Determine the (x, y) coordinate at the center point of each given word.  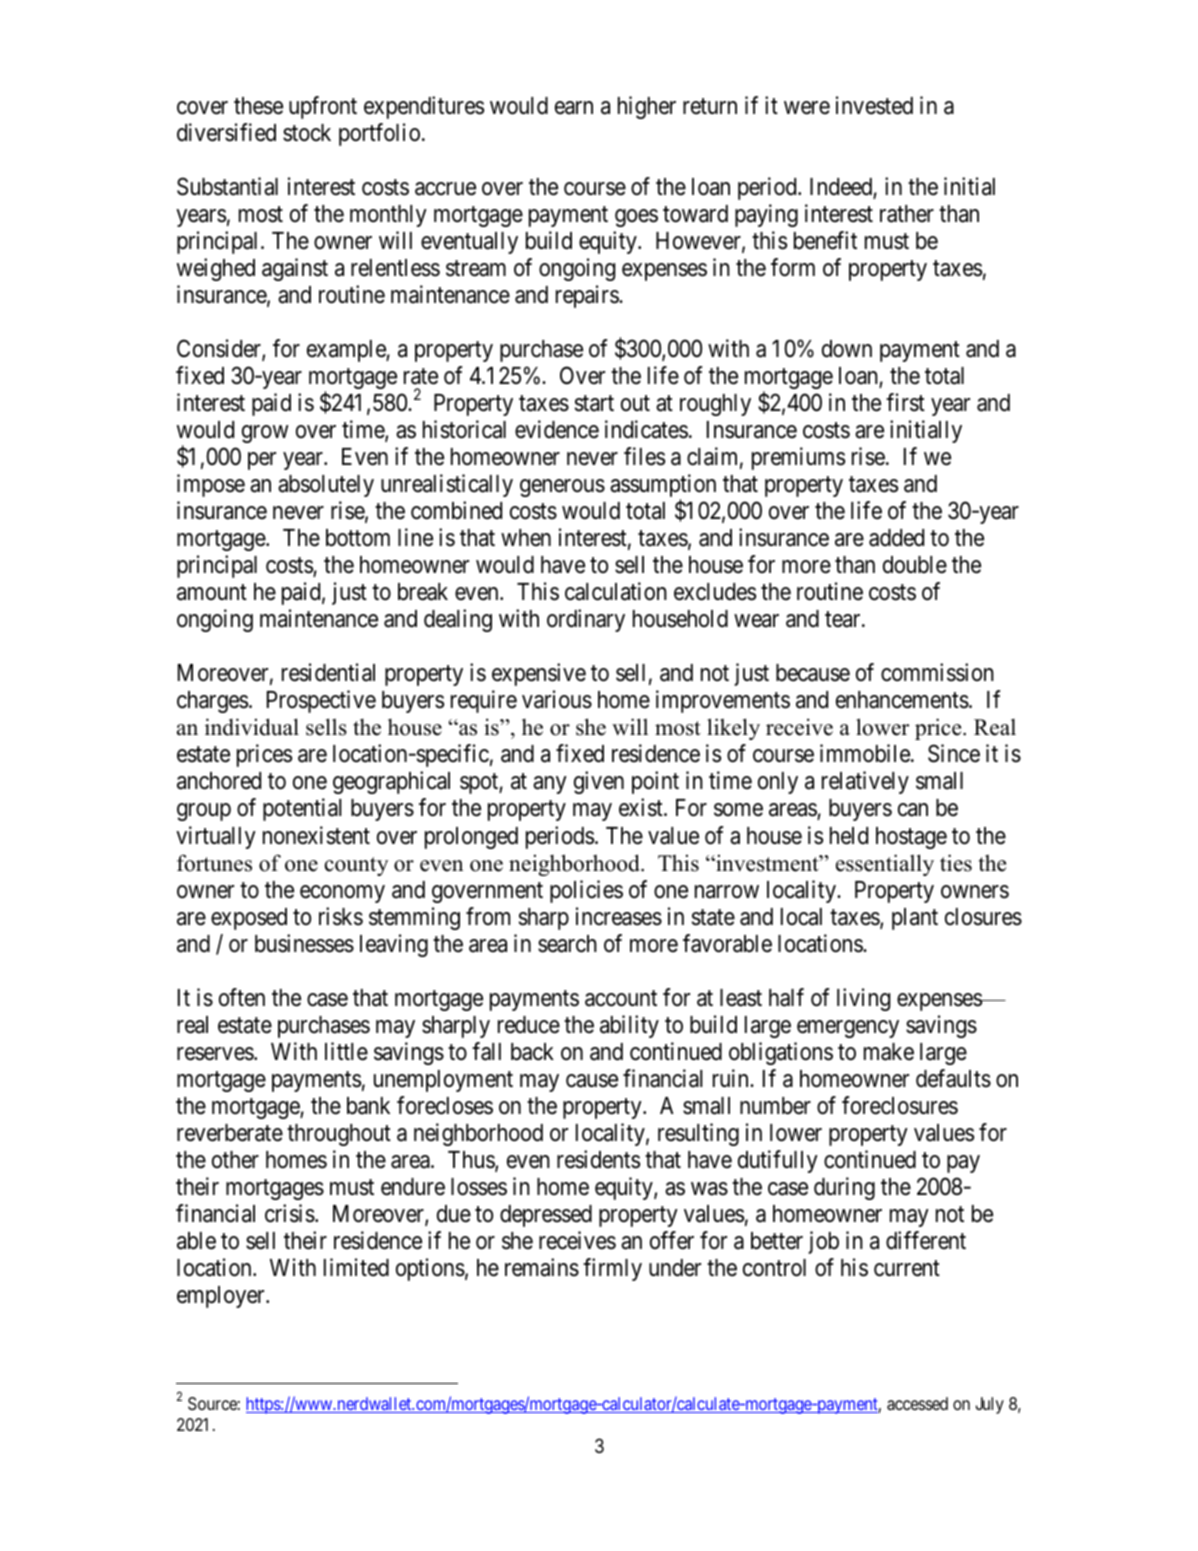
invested (874, 105)
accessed (917, 1404)
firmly (612, 1269)
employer (222, 1297)
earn (574, 108)
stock (307, 133)
